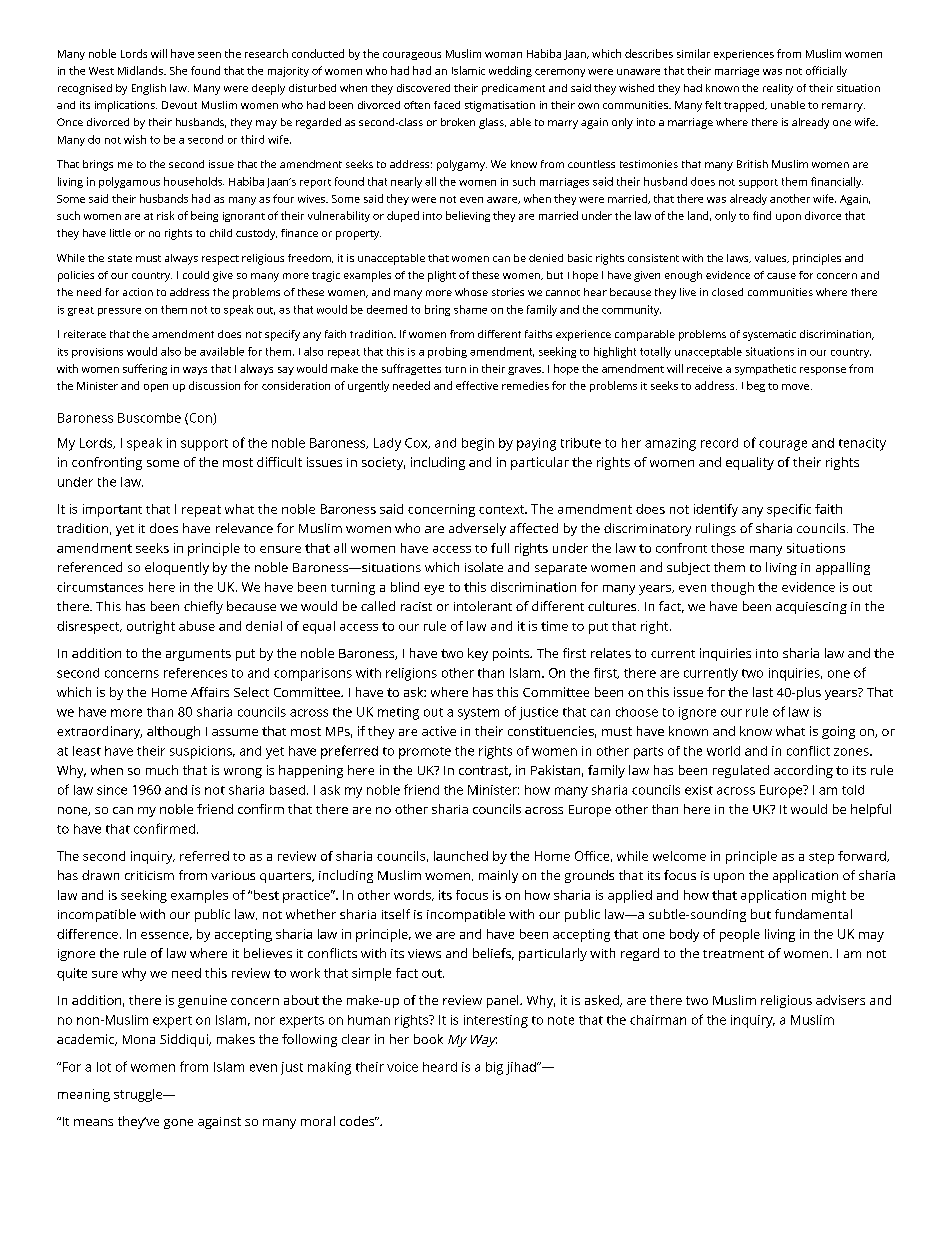 The height and width of the image is (1233, 952). I want to click on faced, so click(447, 105).
